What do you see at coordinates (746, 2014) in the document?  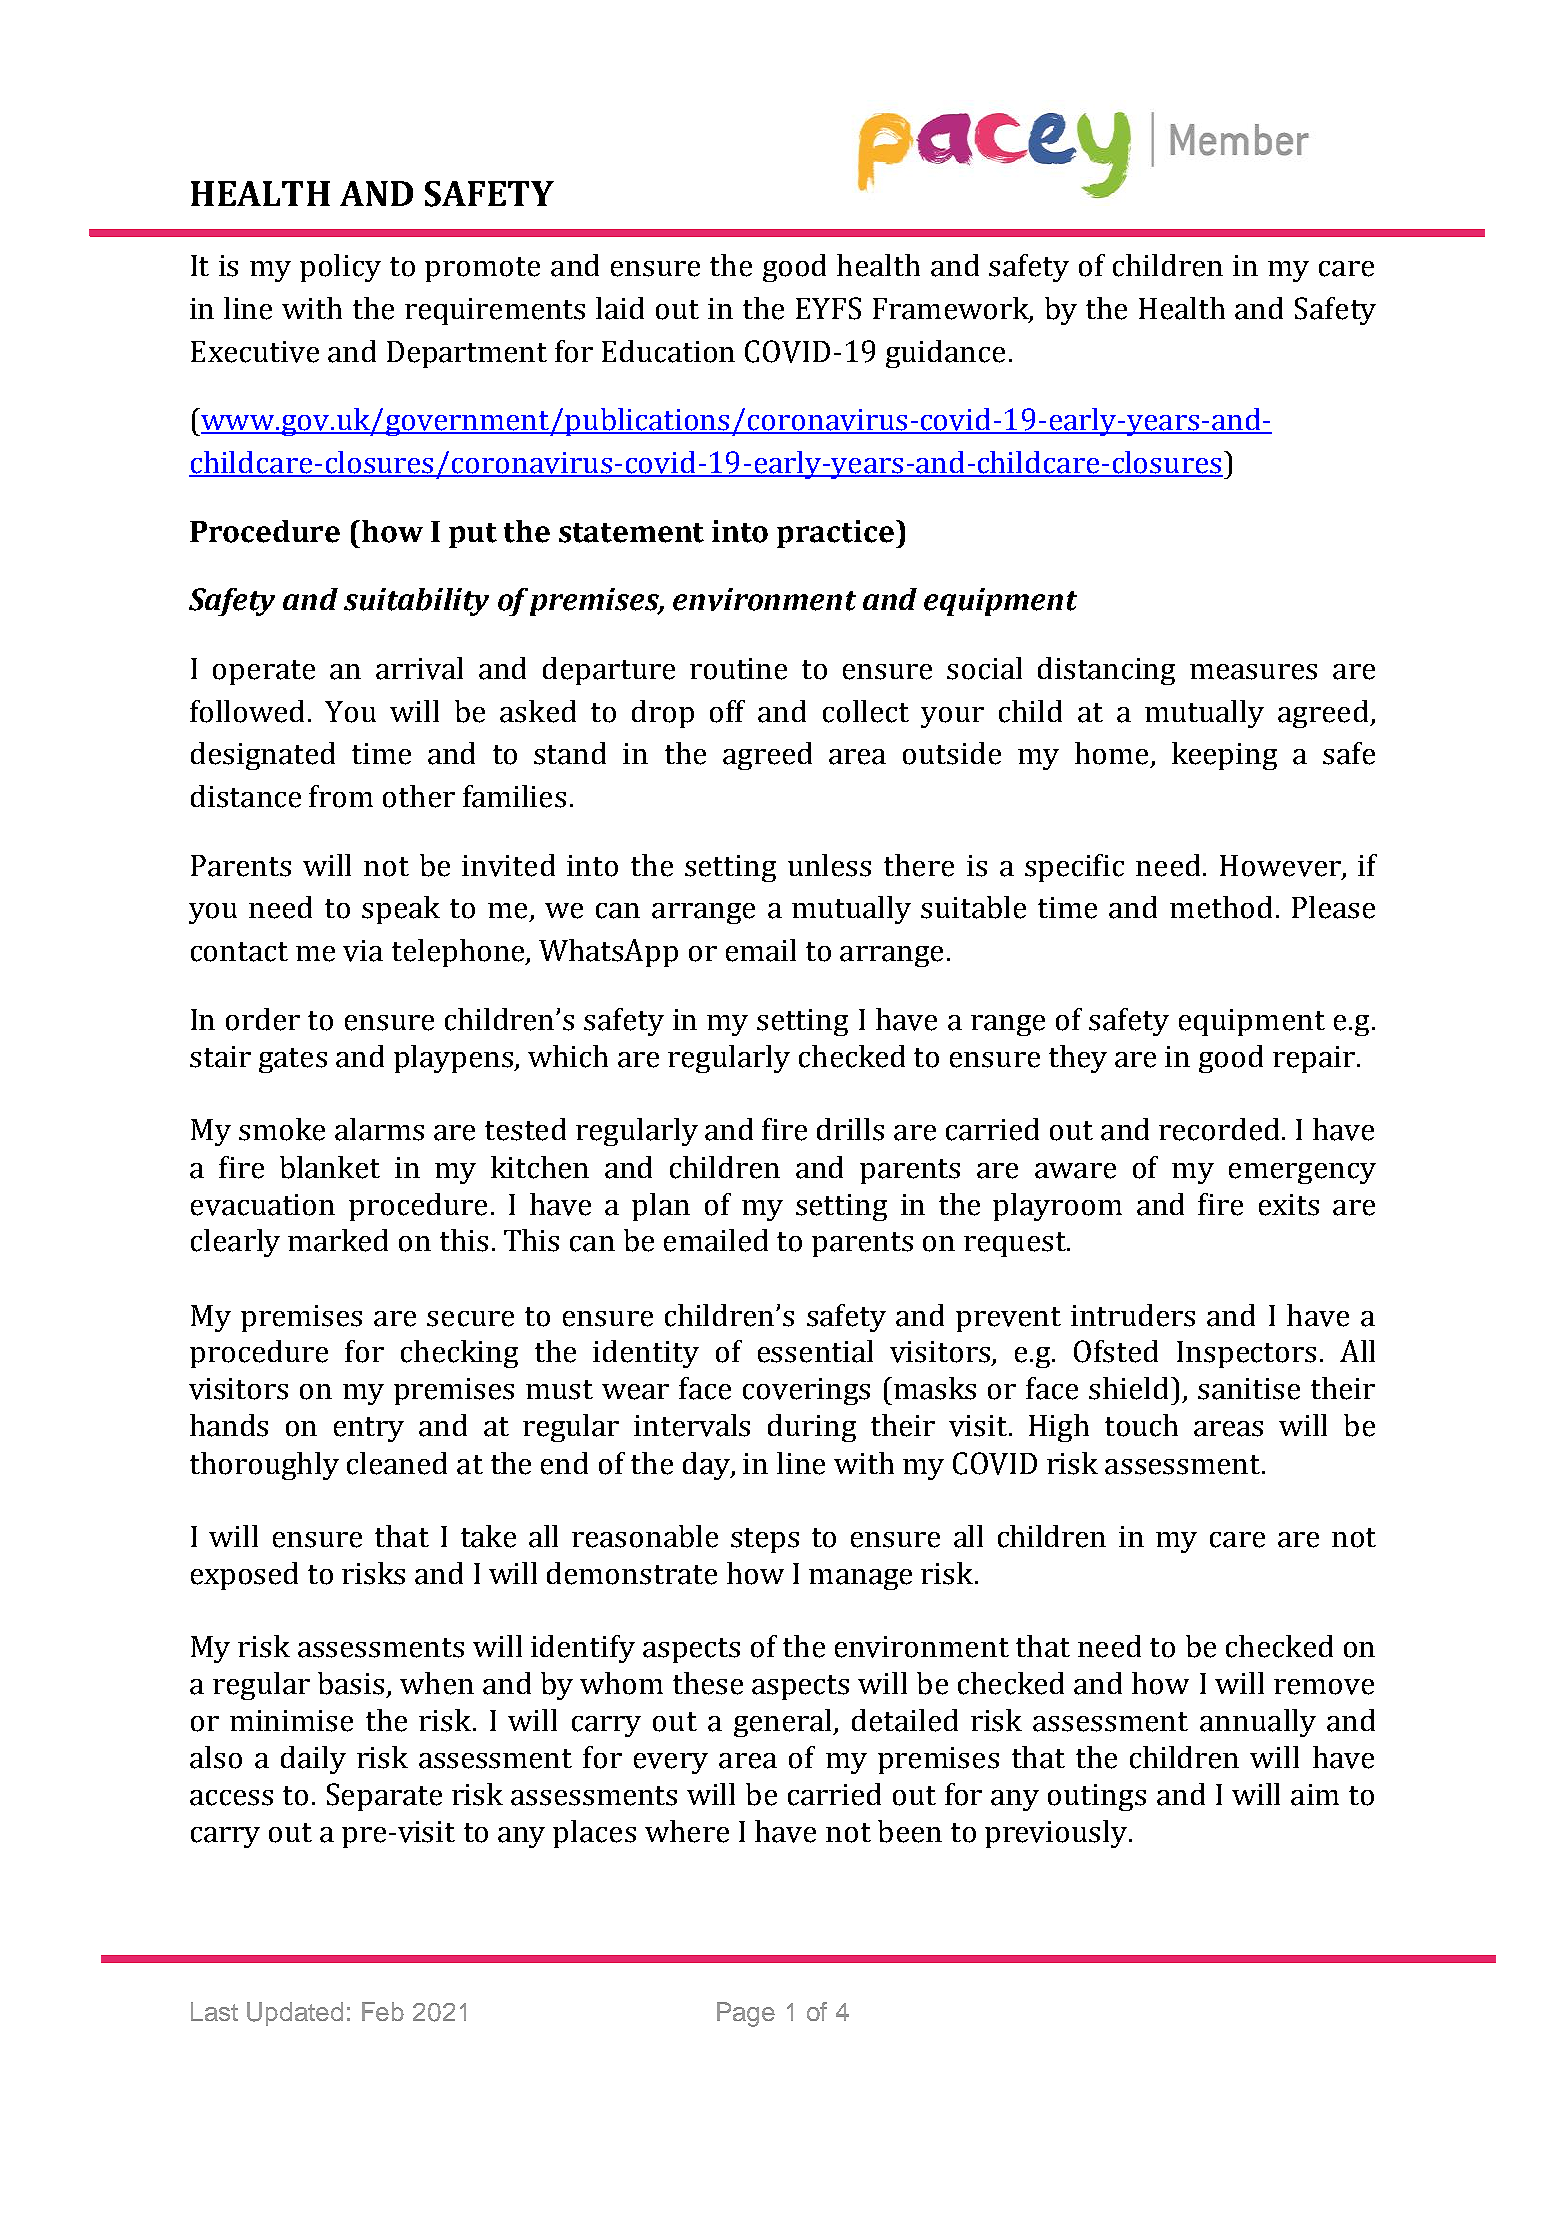 I see `Page` at bounding box center [746, 2014].
